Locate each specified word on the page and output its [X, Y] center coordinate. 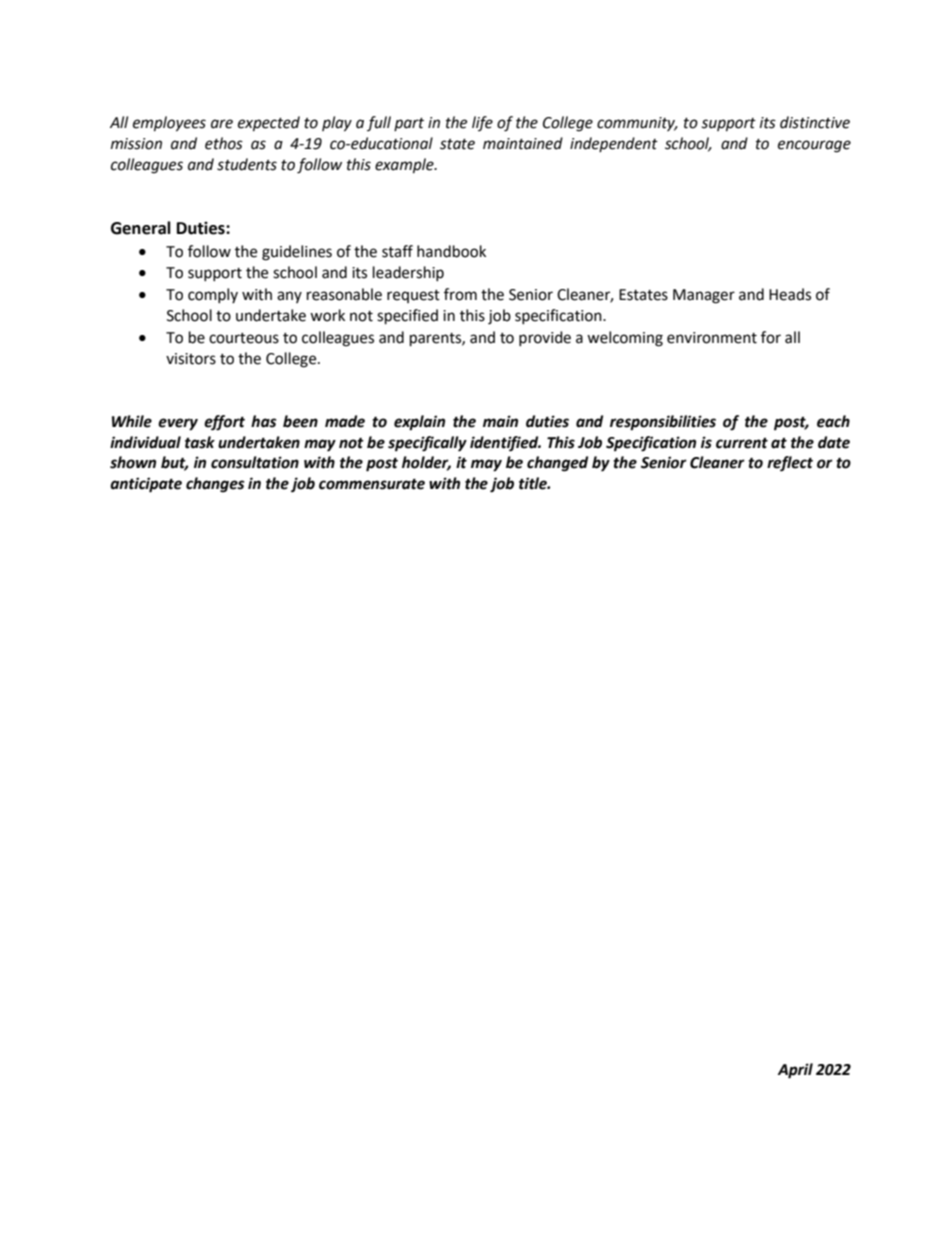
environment [712, 338]
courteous [244, 338]
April [795, 1071]
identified [505, 444]
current [742, 443]
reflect [790, 464]
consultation [255, 462]
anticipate [146, 485]
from [460, 294]
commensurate [372, 484]
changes [215, 485]
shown [133, 462]
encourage [814, 146]
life [482, 123]
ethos [224, 143]
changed [557, 464]
